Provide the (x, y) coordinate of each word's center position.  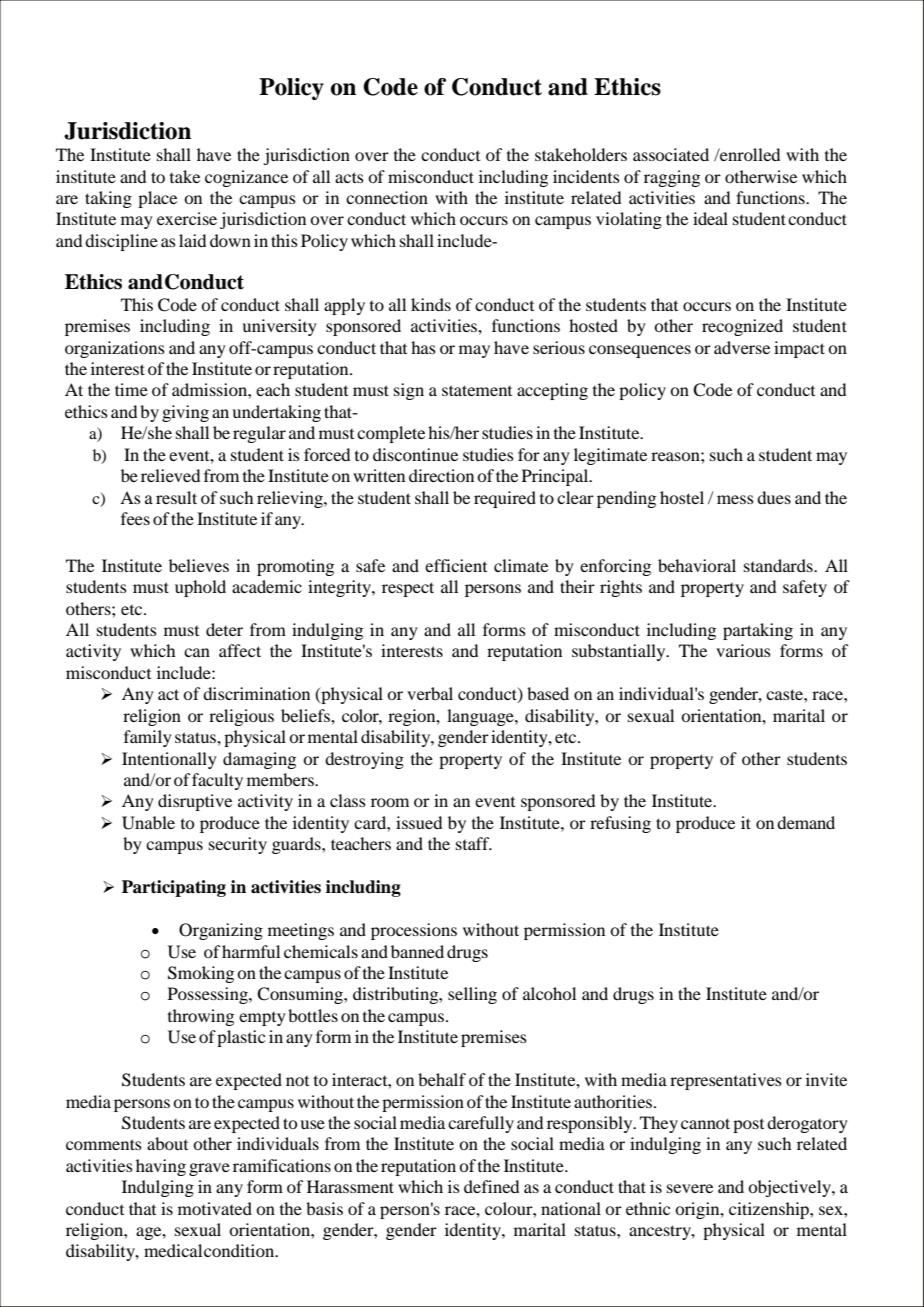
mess (735, 499)
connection (387, 197)
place (157, 199)
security (238, 845)
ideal (710, 218)
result (176, 497)
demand (806, 822)
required (505, 499)
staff (474, 843)
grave (209, 1169)
